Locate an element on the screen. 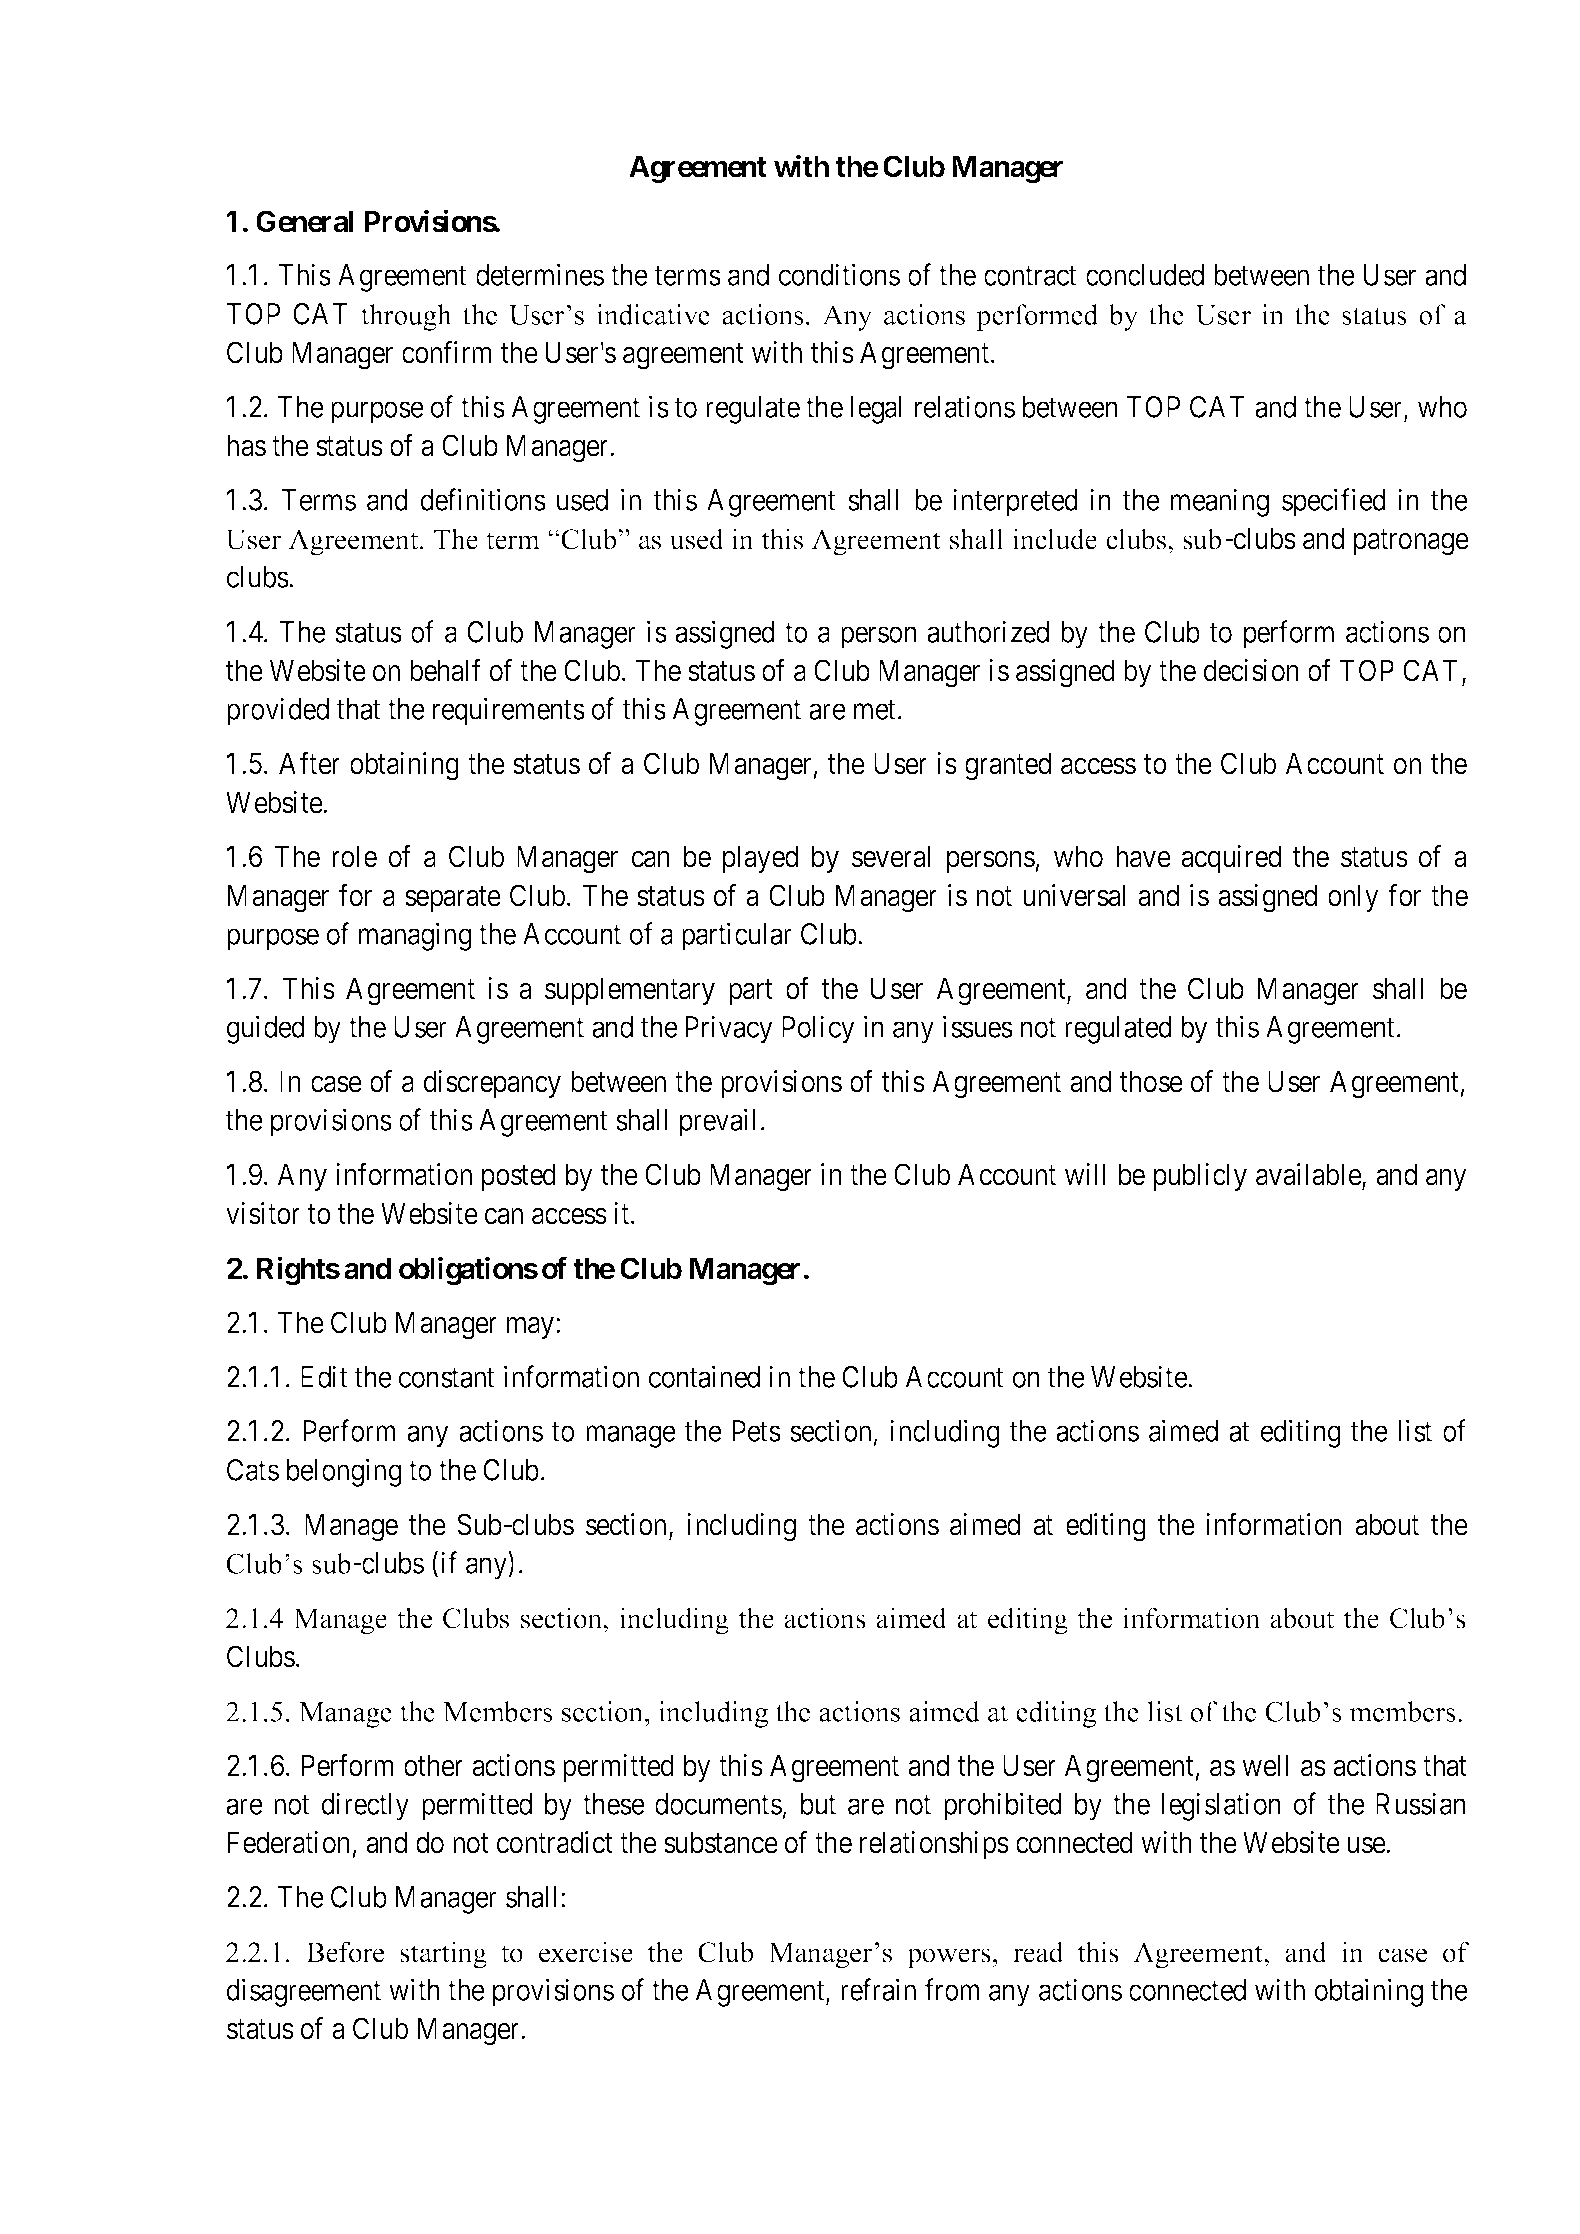 The image size is (1580, 2234). starting is located at coordinates (443, 1955).
